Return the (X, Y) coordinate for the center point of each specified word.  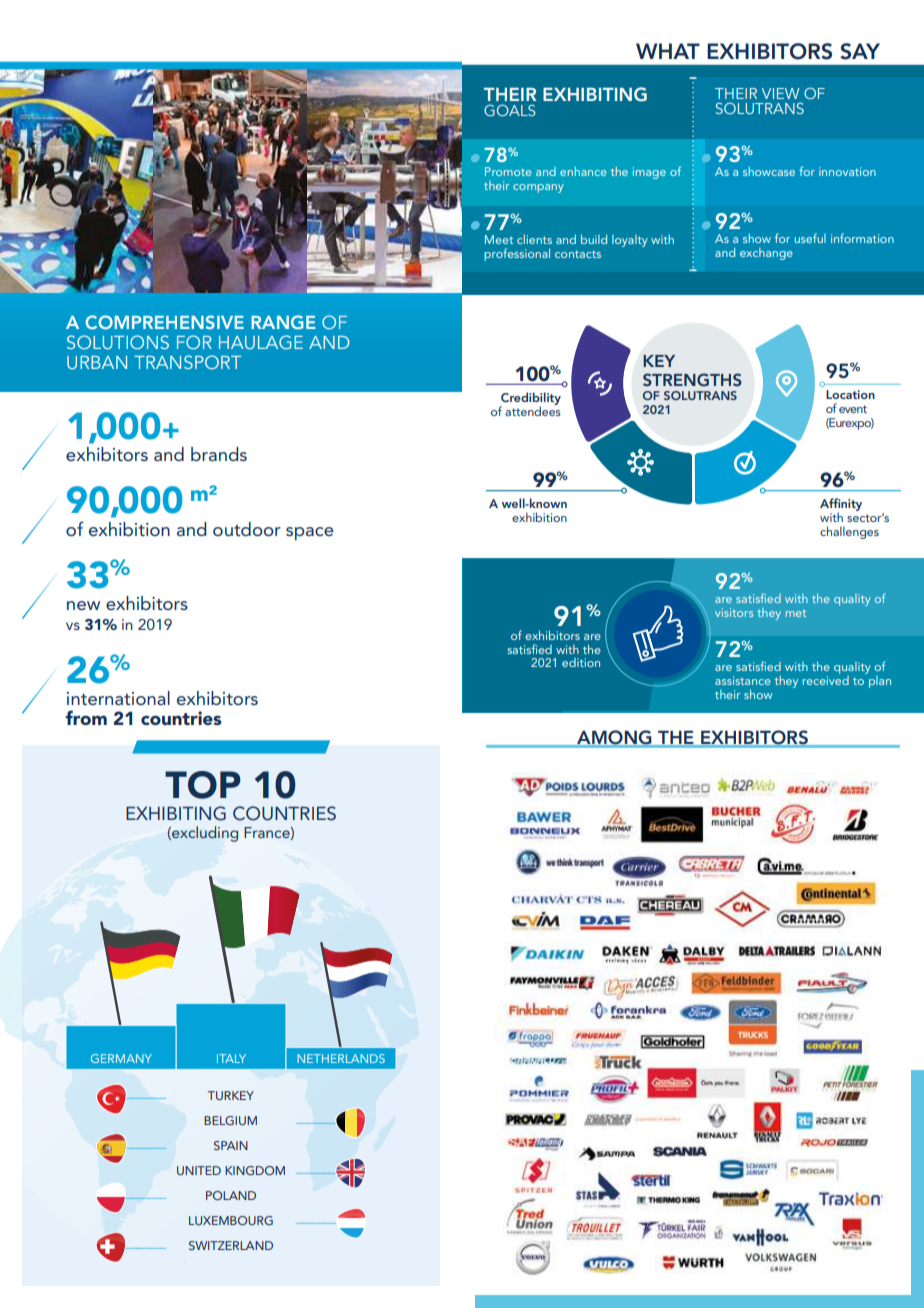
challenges (849, 532)
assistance (743, 680)
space (310, 534)
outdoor (247, 529)
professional (517, 254)
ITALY (231, 1058)
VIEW (781, 93)
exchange (766, 254)
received (825, 679)
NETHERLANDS (341, 1058)
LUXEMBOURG (231, 1220)
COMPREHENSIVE (164, 322)
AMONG (614, 738)
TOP (203, 785)
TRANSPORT (187, 362)
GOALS (510, 110)
